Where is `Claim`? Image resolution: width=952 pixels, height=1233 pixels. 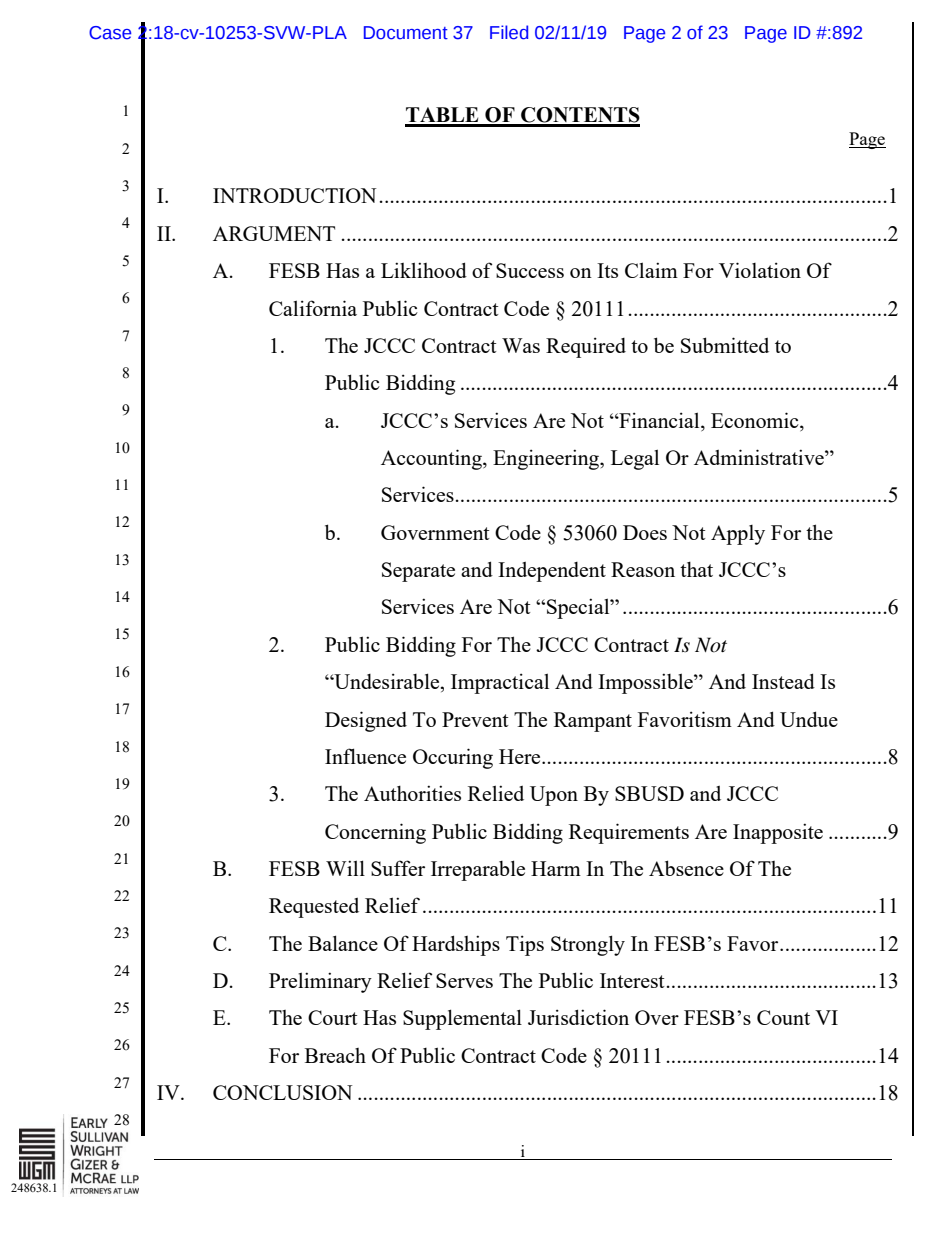
Claim is located at coordinates (651, 270).
